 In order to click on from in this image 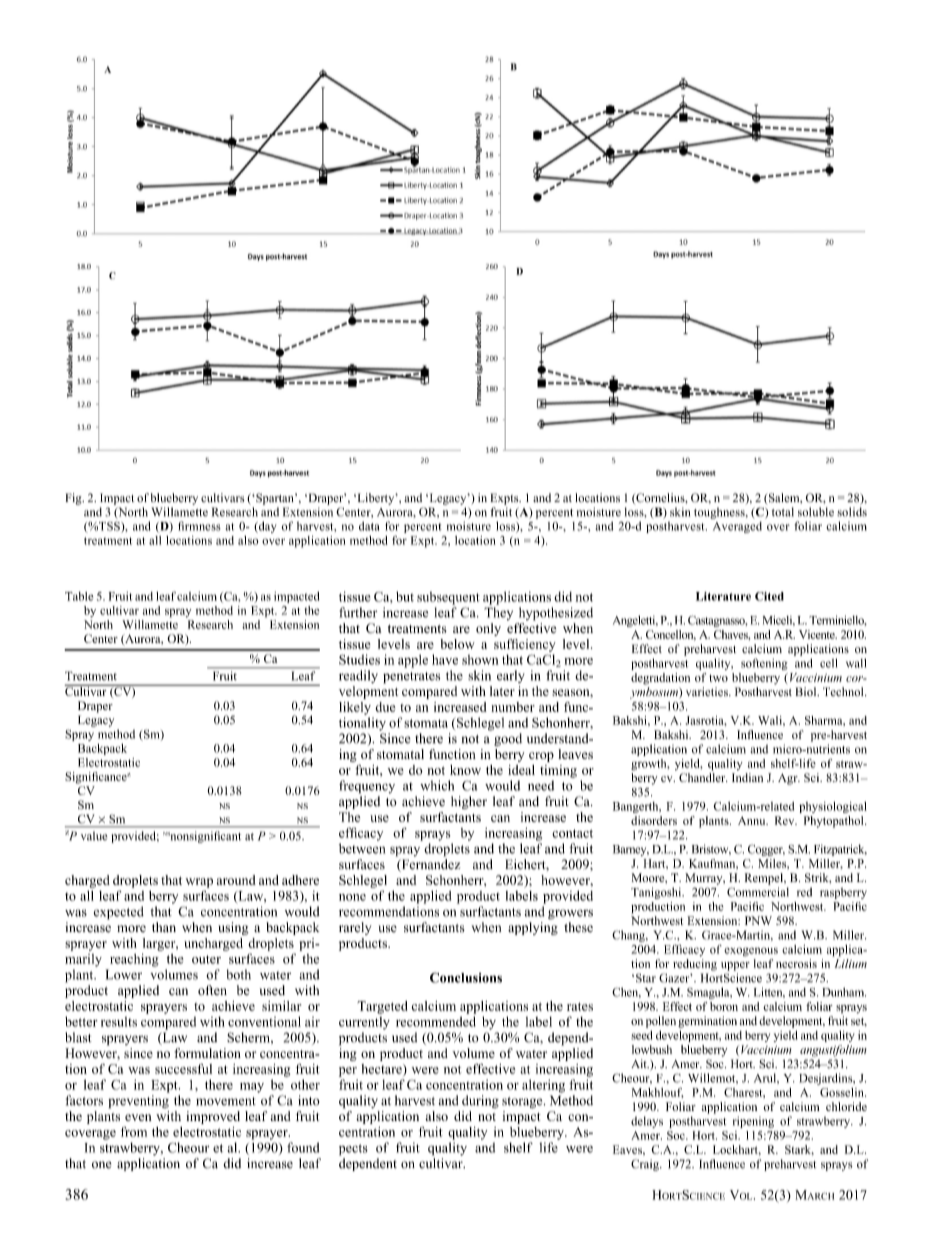, I will do `click(134, 1131)`.
